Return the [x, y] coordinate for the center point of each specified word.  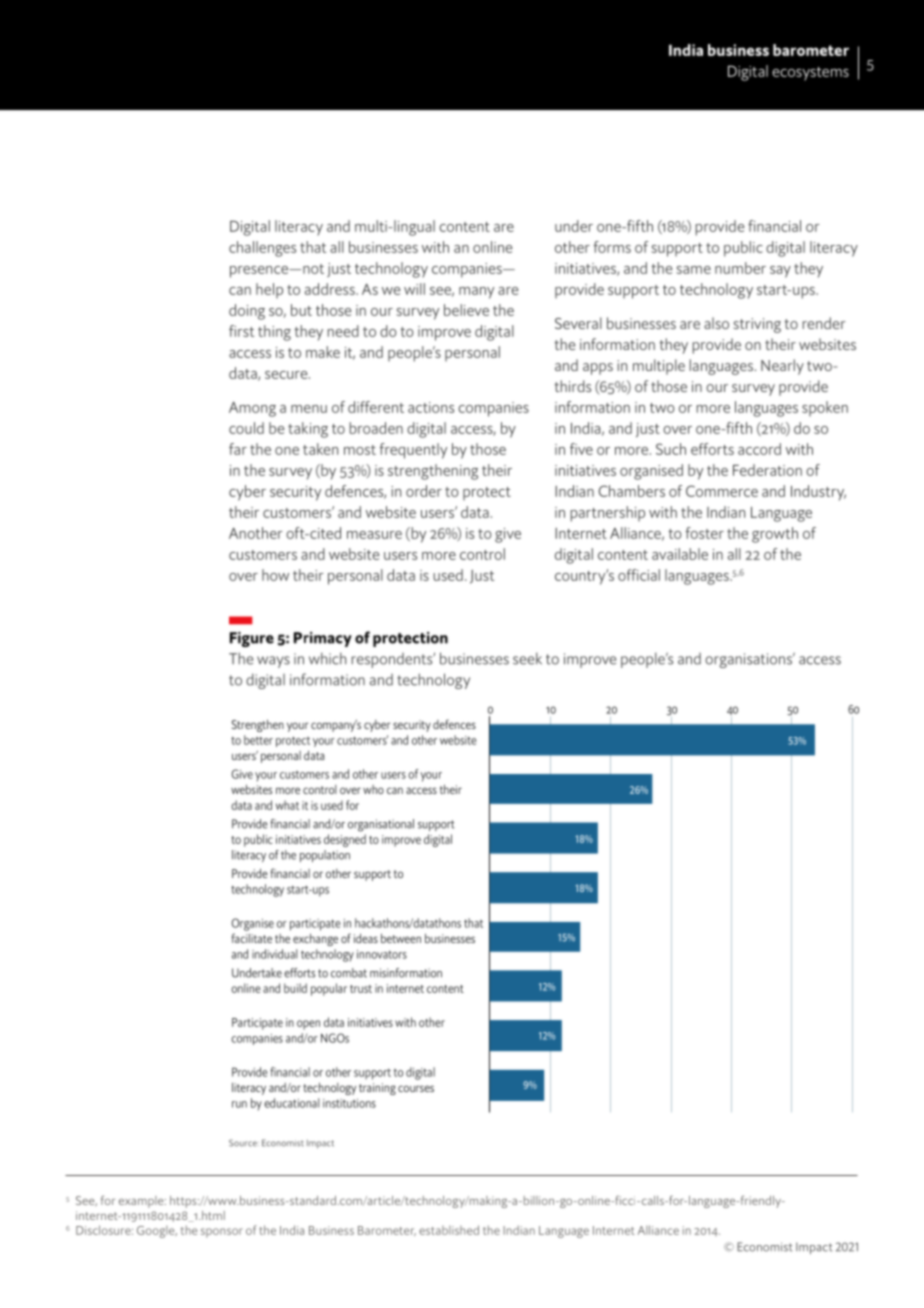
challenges [262, 249]
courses [416, 1088]
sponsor [222, 1233]
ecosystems [810, 74]
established [449, 1230]
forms [612, 247]
